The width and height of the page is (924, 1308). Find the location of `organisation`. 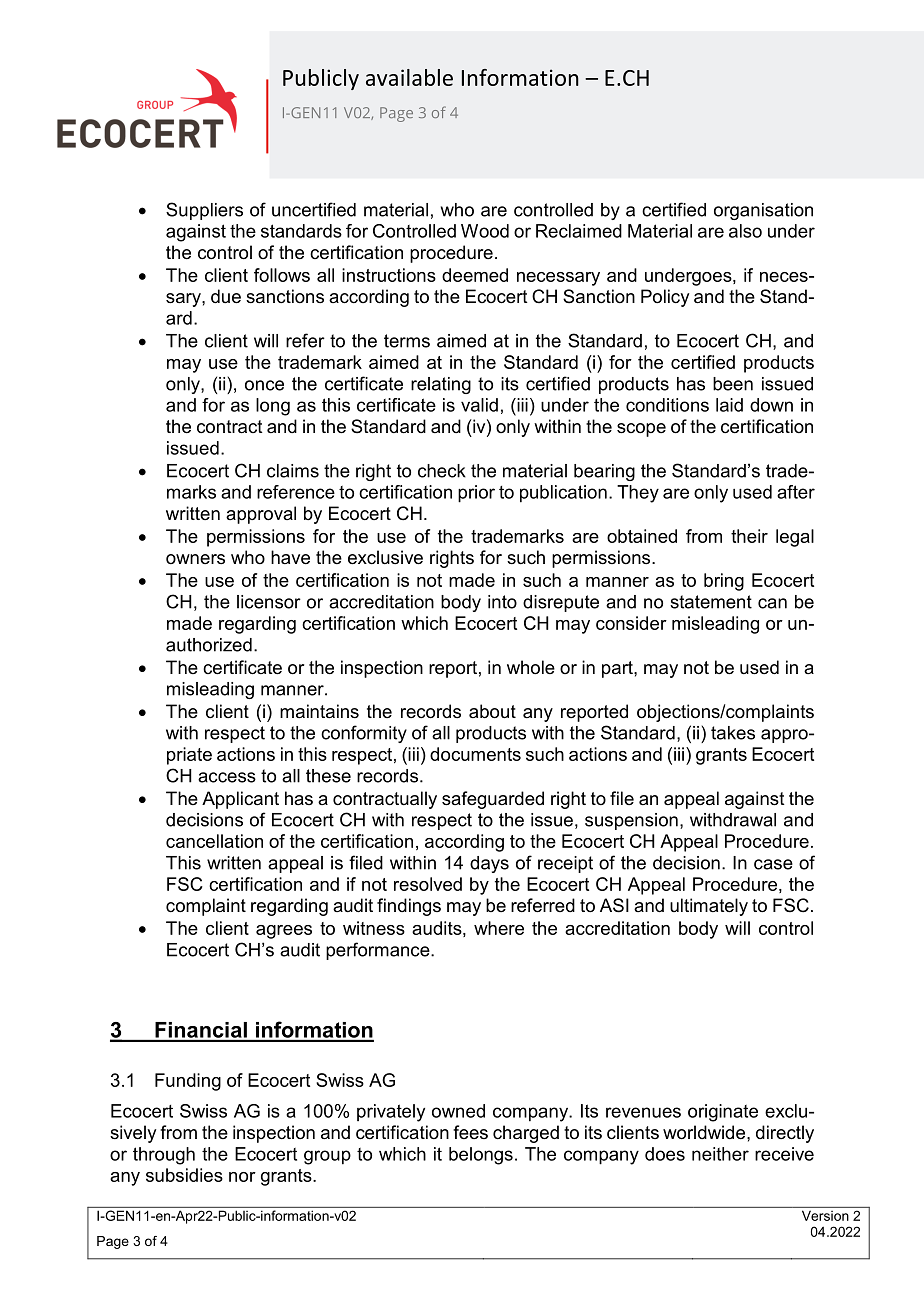

organisation is located at coordinates (763, 211).
